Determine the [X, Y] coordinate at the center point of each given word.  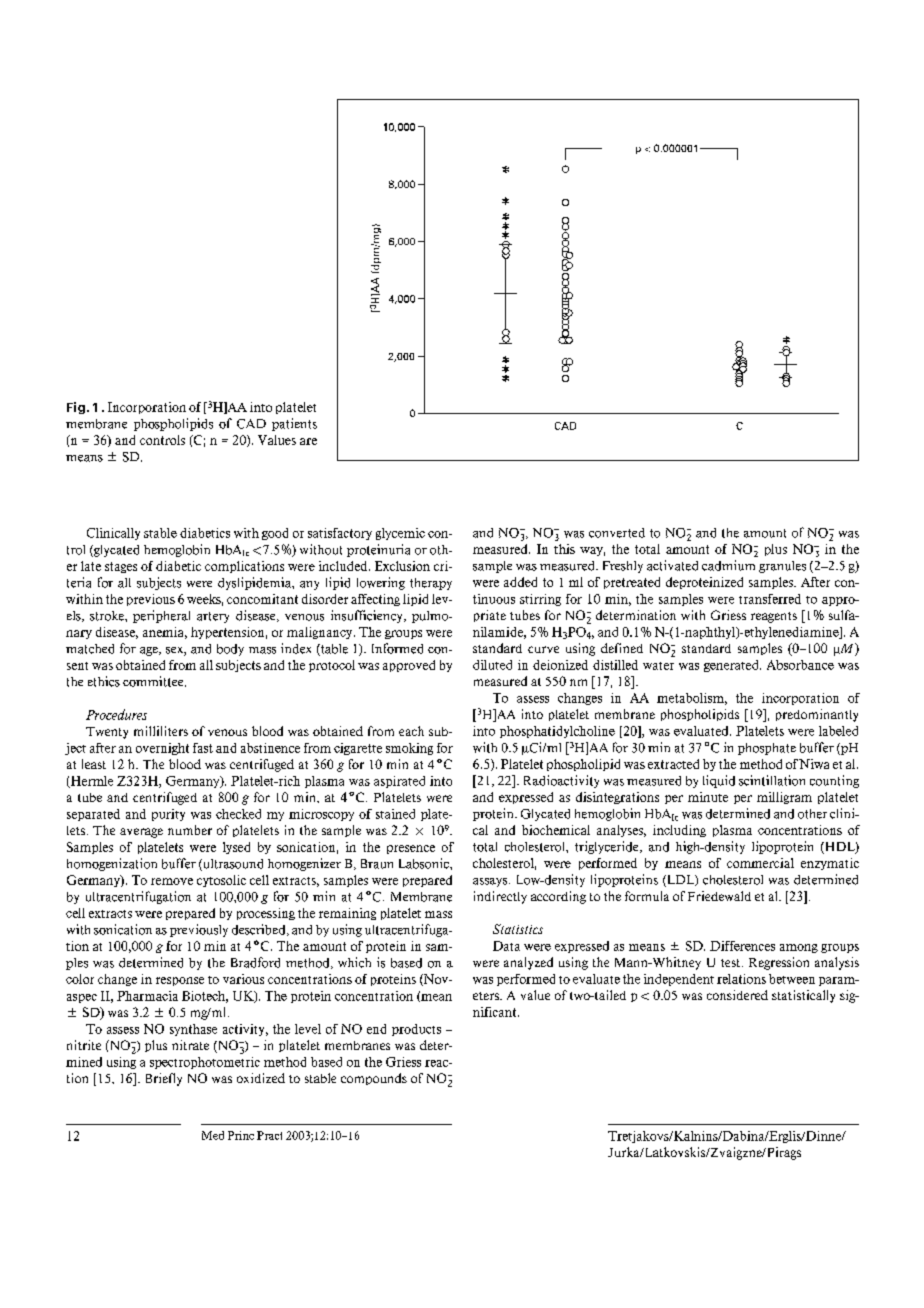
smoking [409, 749]
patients [294, 424]
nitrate [190, 1045]
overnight [162, 749]
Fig [77, 408]
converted [617, 533]
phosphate [767, 749]
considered [737, 995]
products [416, 1030]
